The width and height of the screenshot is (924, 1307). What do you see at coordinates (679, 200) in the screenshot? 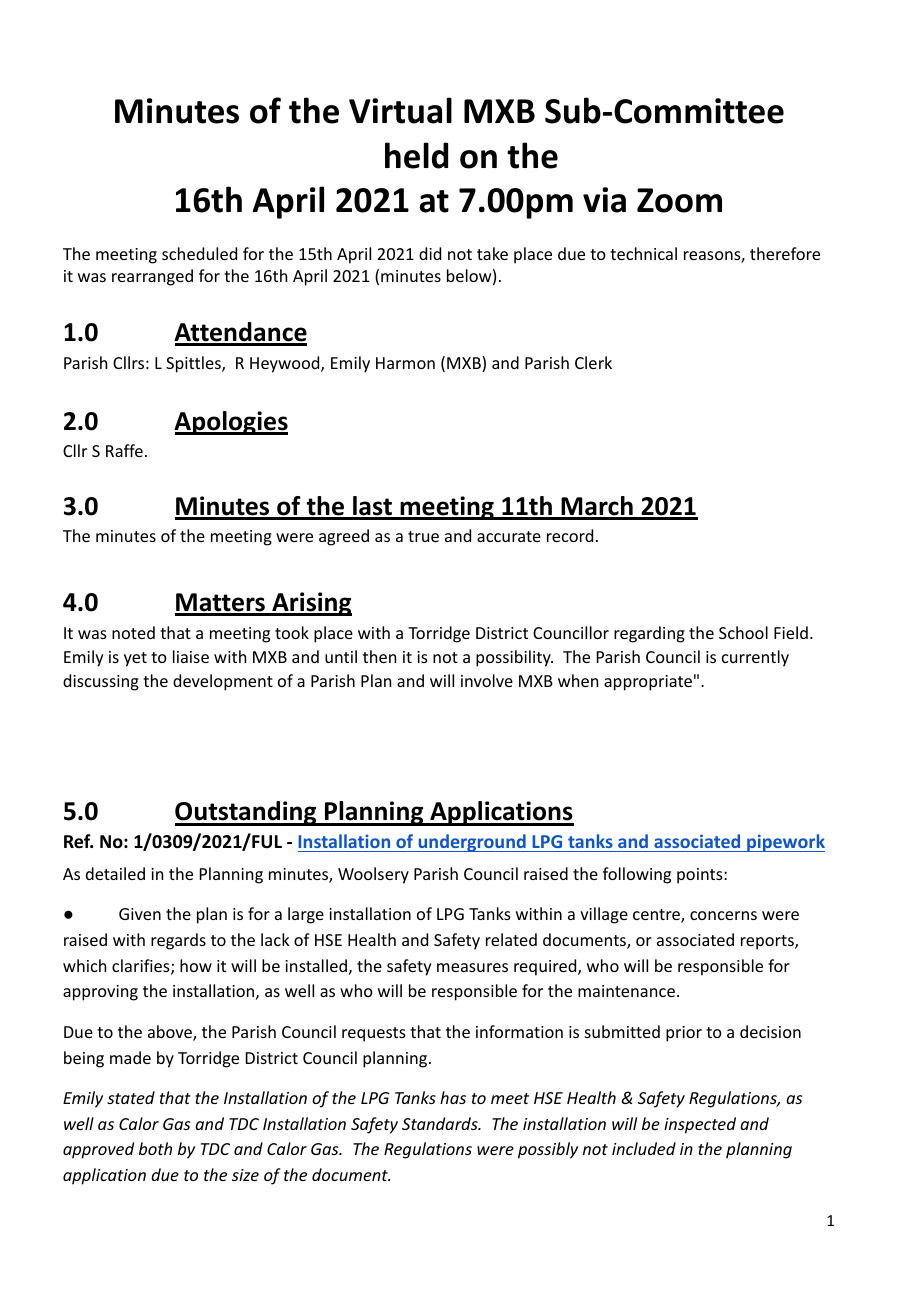
I see `Zoom` at bounding box center [679, 200].
